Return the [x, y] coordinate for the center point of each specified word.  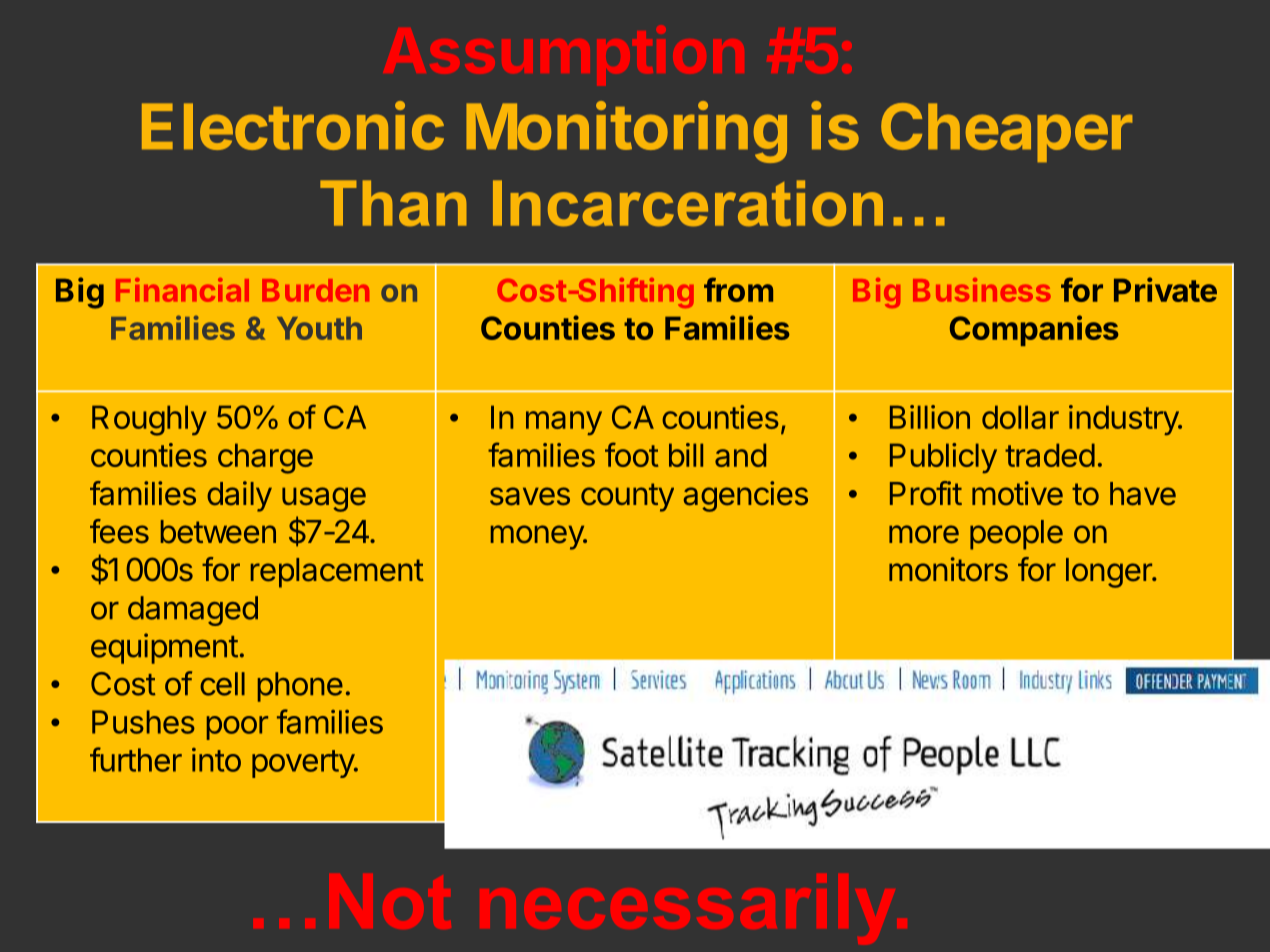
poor [237, 728]
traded [1050, 455]
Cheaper [1006, 132]
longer [1110, 573]
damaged [193, 611]
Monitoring [626, 132]
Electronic [293, 125]
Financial [182, 290]
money [538, 537]
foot [631, 454]
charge [265, 458]
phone [300, 687]
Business [982, 290]
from [738, 289]
